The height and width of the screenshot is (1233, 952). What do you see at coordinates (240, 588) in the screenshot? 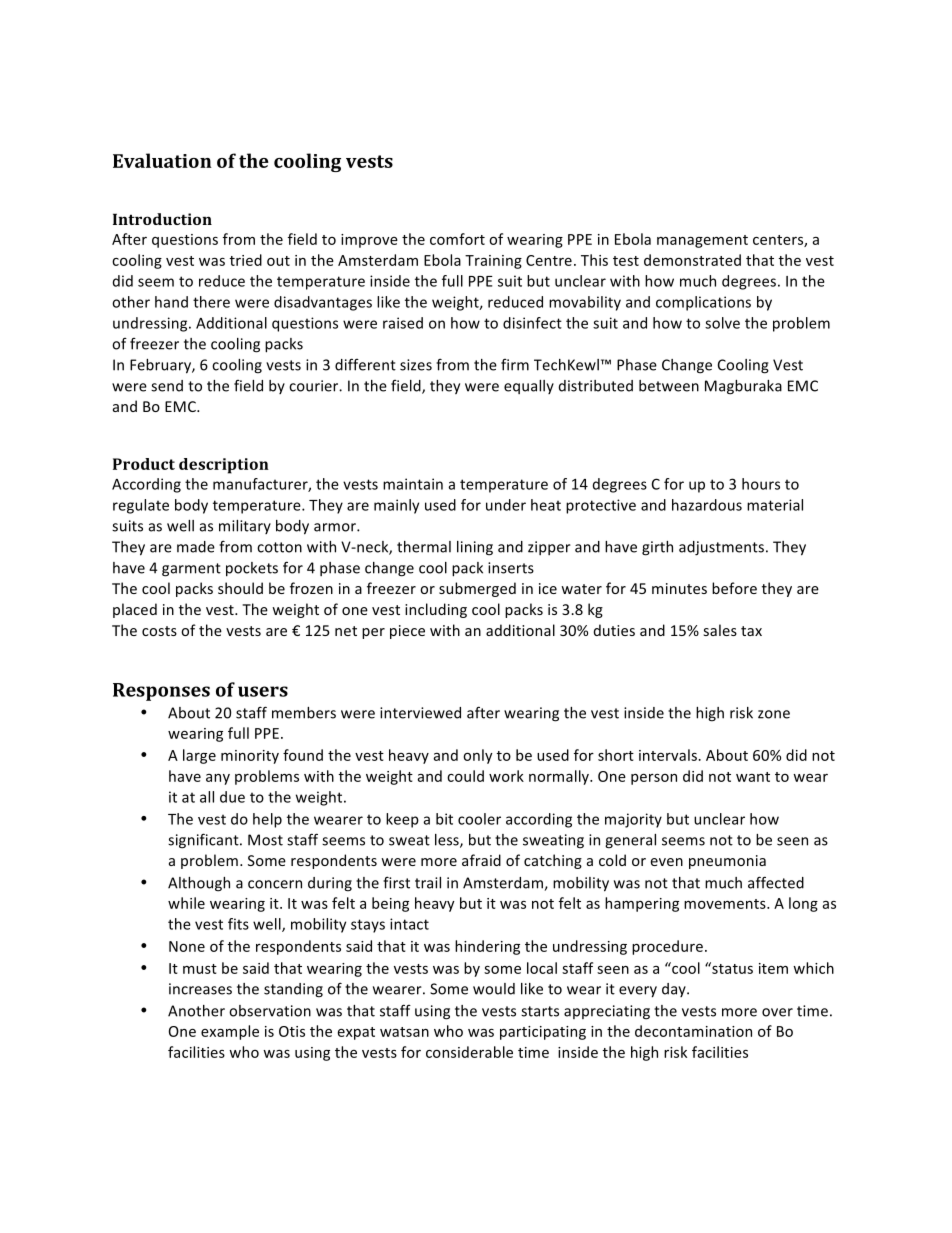
I see `should` at bounding box center [240, 588].
